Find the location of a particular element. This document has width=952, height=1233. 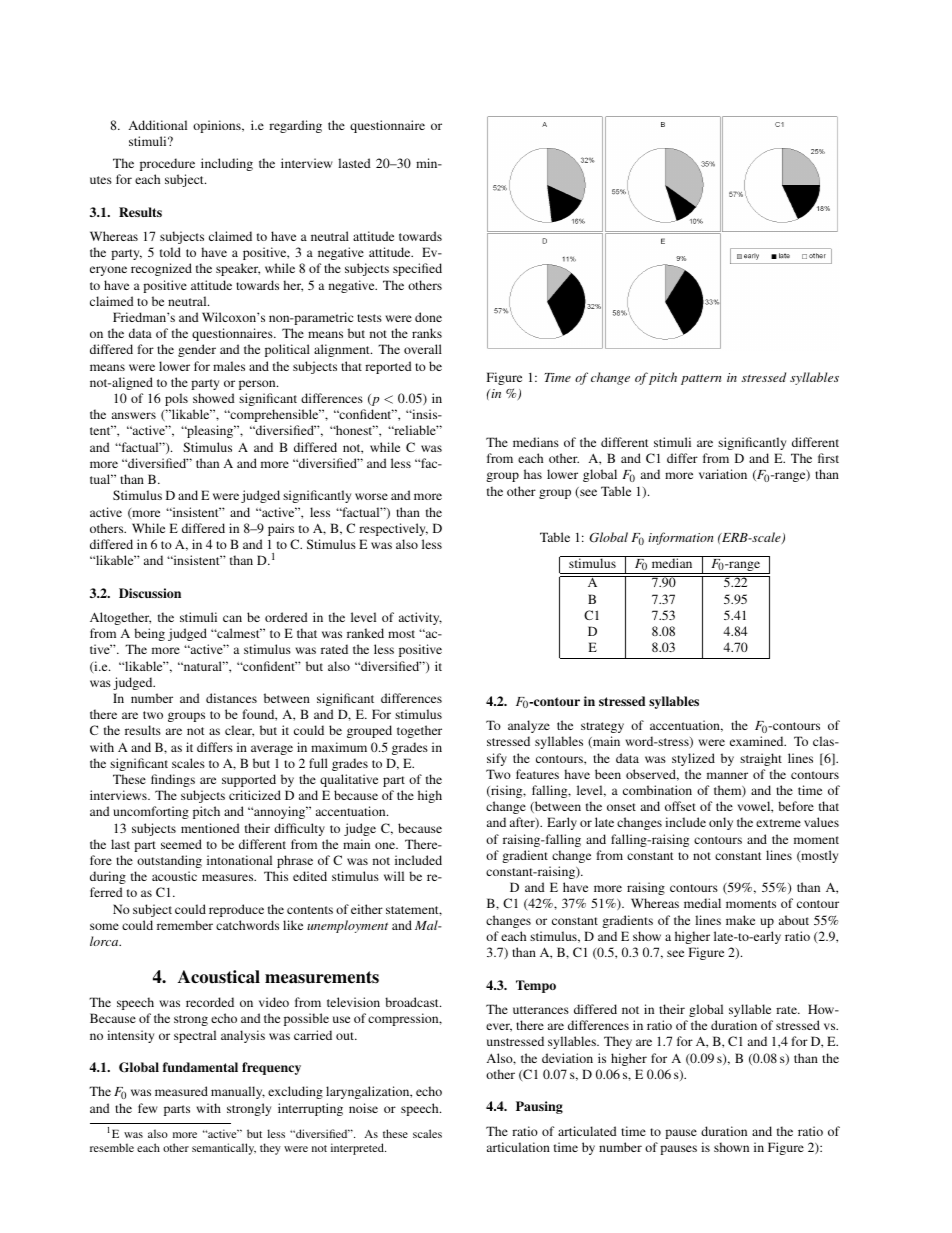

pols is located at coordinates (176, 399).
